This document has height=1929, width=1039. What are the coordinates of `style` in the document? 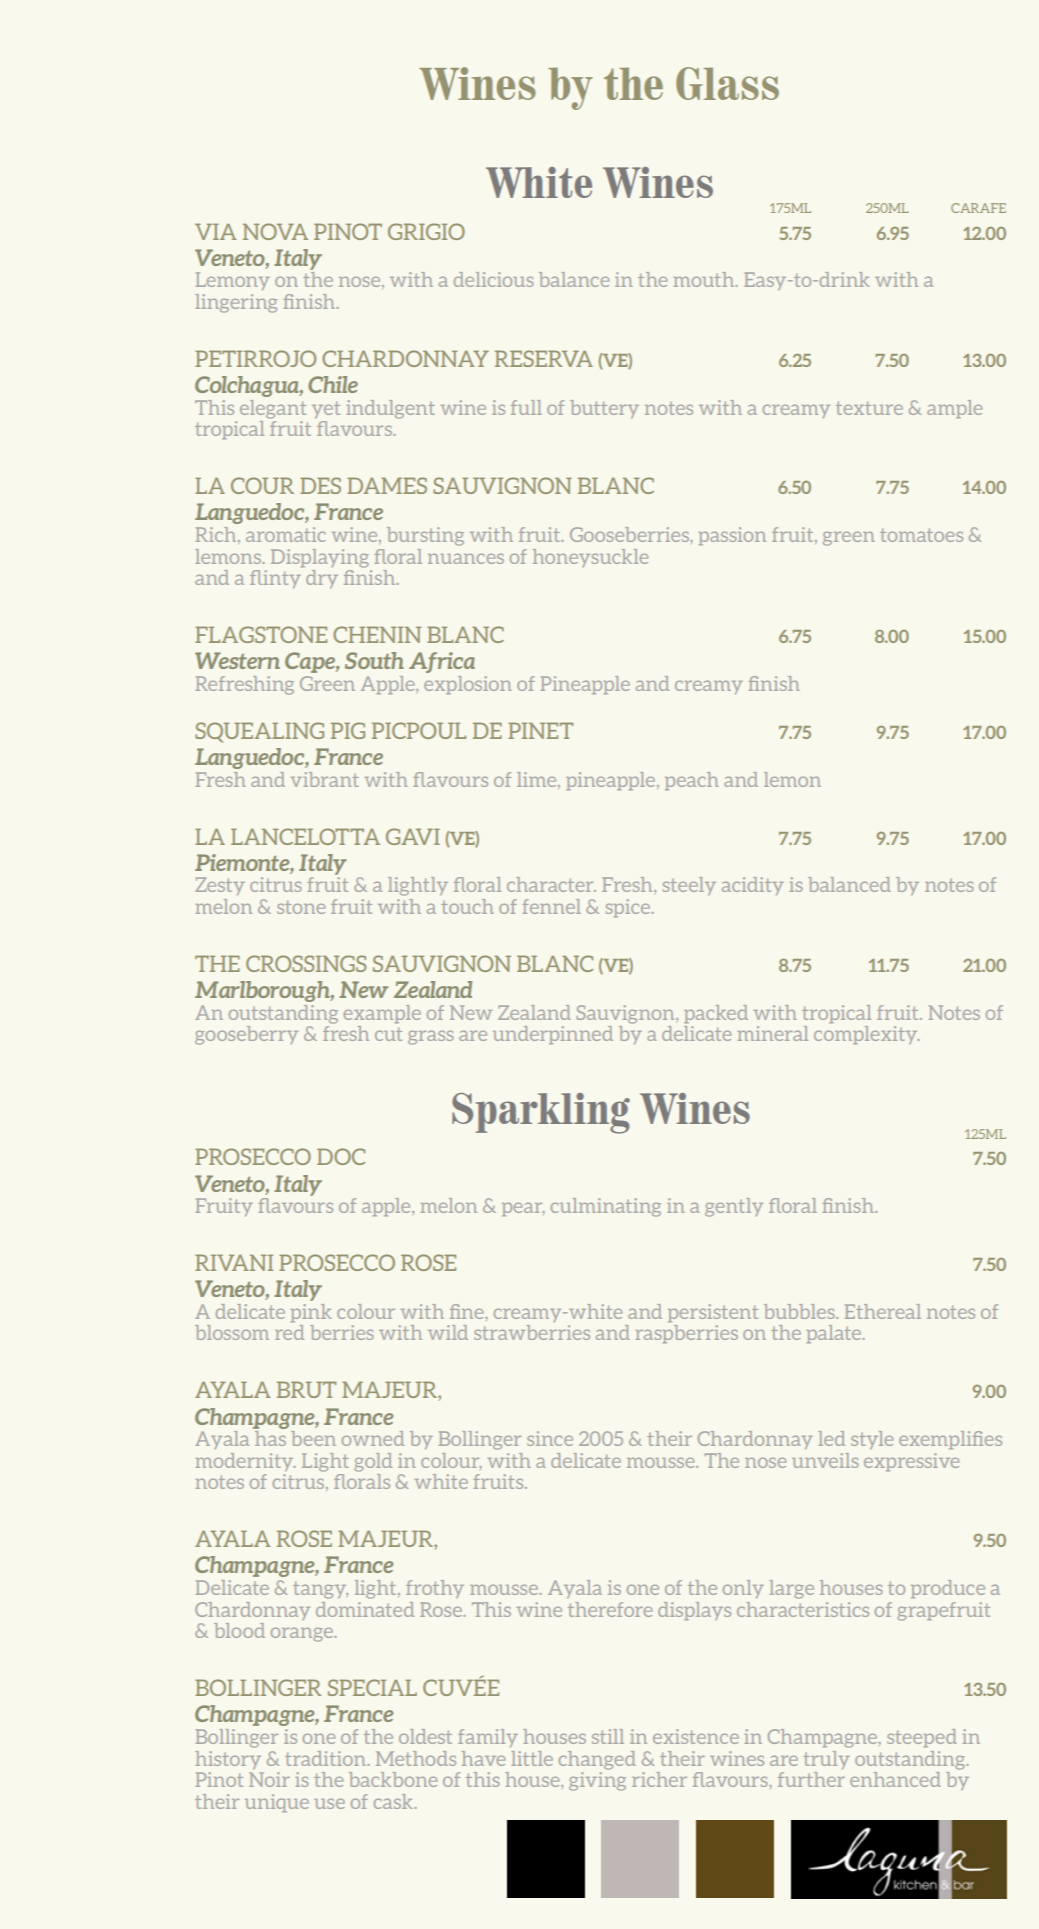 It's located at (872, 1440).
